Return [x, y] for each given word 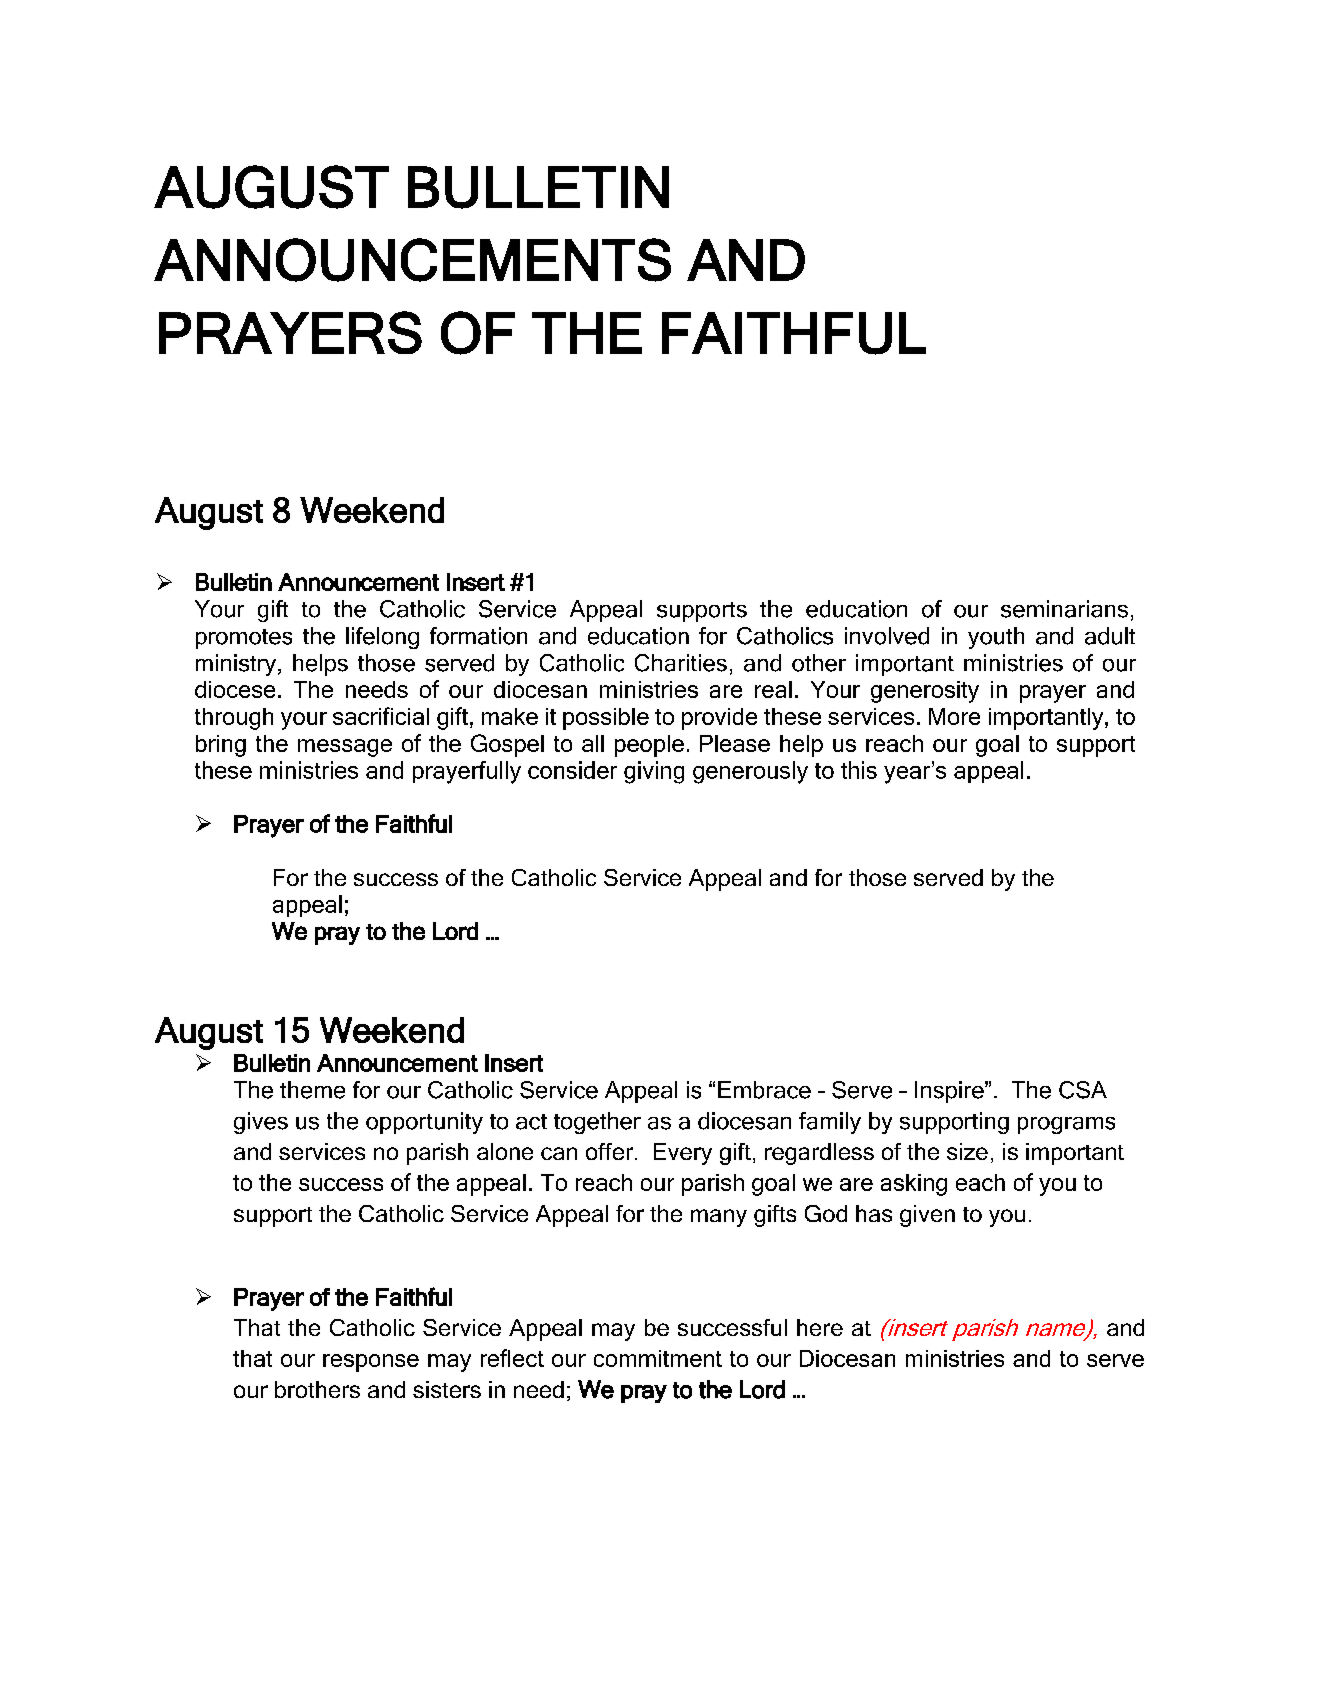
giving [654, 772]
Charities [681, 663]
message [345, 748]
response [371, 1363]
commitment [658, 1358]
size [967, 1151]
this [859, 770]
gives [261, 1123]
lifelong [382, 638]
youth [996, 638]
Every [683, 1154]
